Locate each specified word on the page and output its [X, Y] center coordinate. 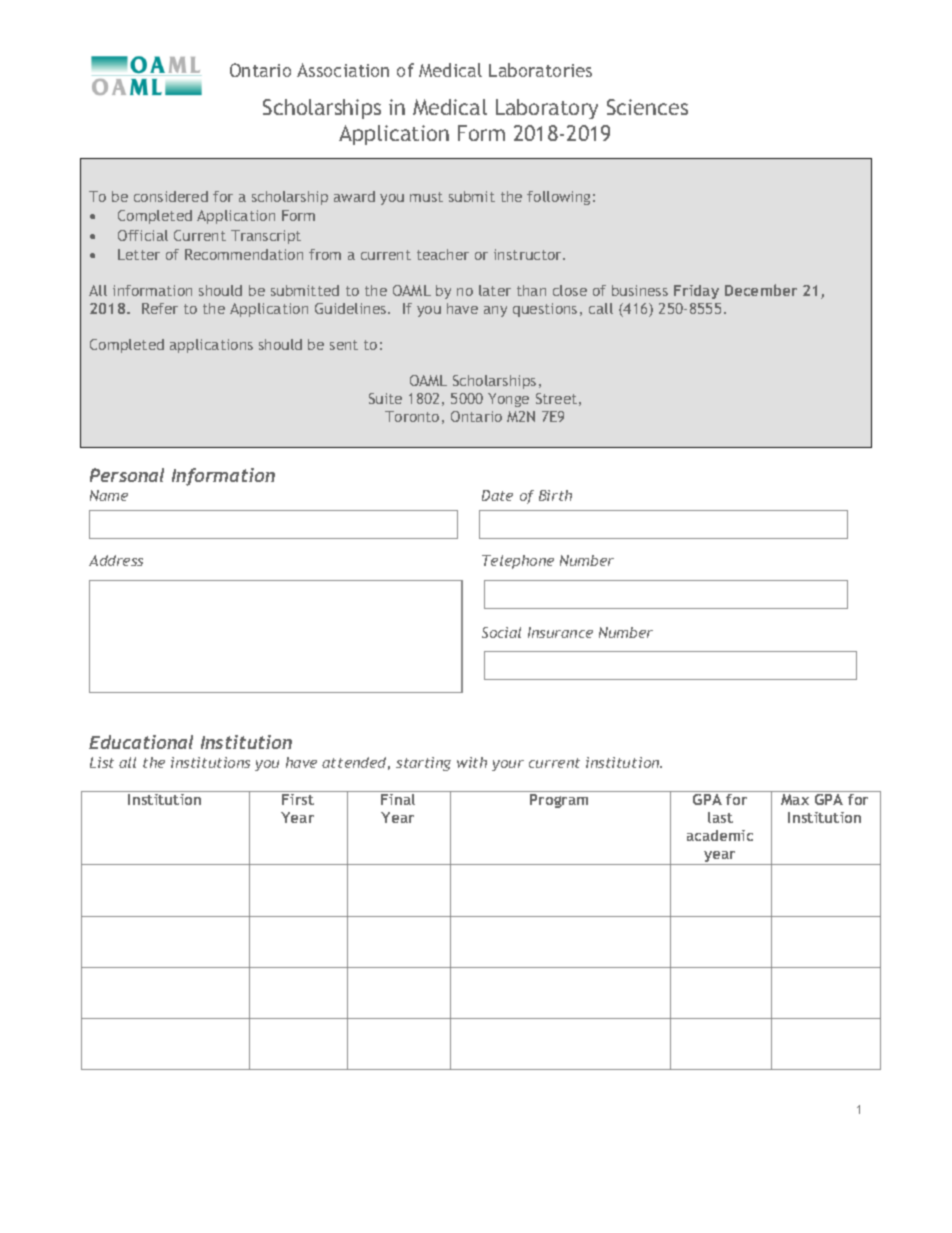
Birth [555, 495]
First [298, 799]
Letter [139, 254]
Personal [127, 475]
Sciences [647, 107]
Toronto [412, 416]
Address [116, 560]
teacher [443, 254]
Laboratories [540, 70]
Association [343, 70]
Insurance [560, 632]
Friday [696, 292]
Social [501, 632]
